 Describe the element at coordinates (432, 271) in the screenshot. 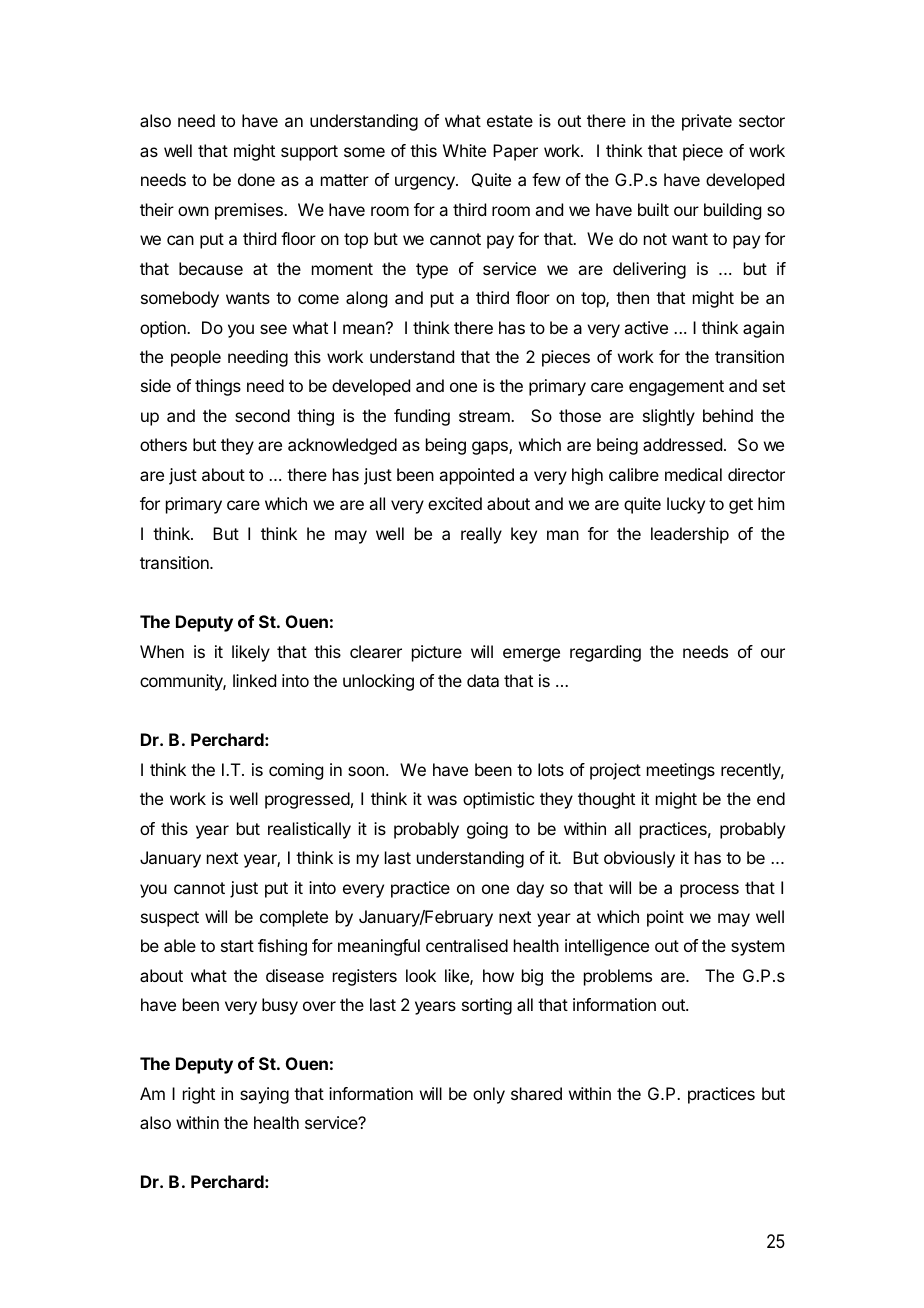

I see `type` at that location.
